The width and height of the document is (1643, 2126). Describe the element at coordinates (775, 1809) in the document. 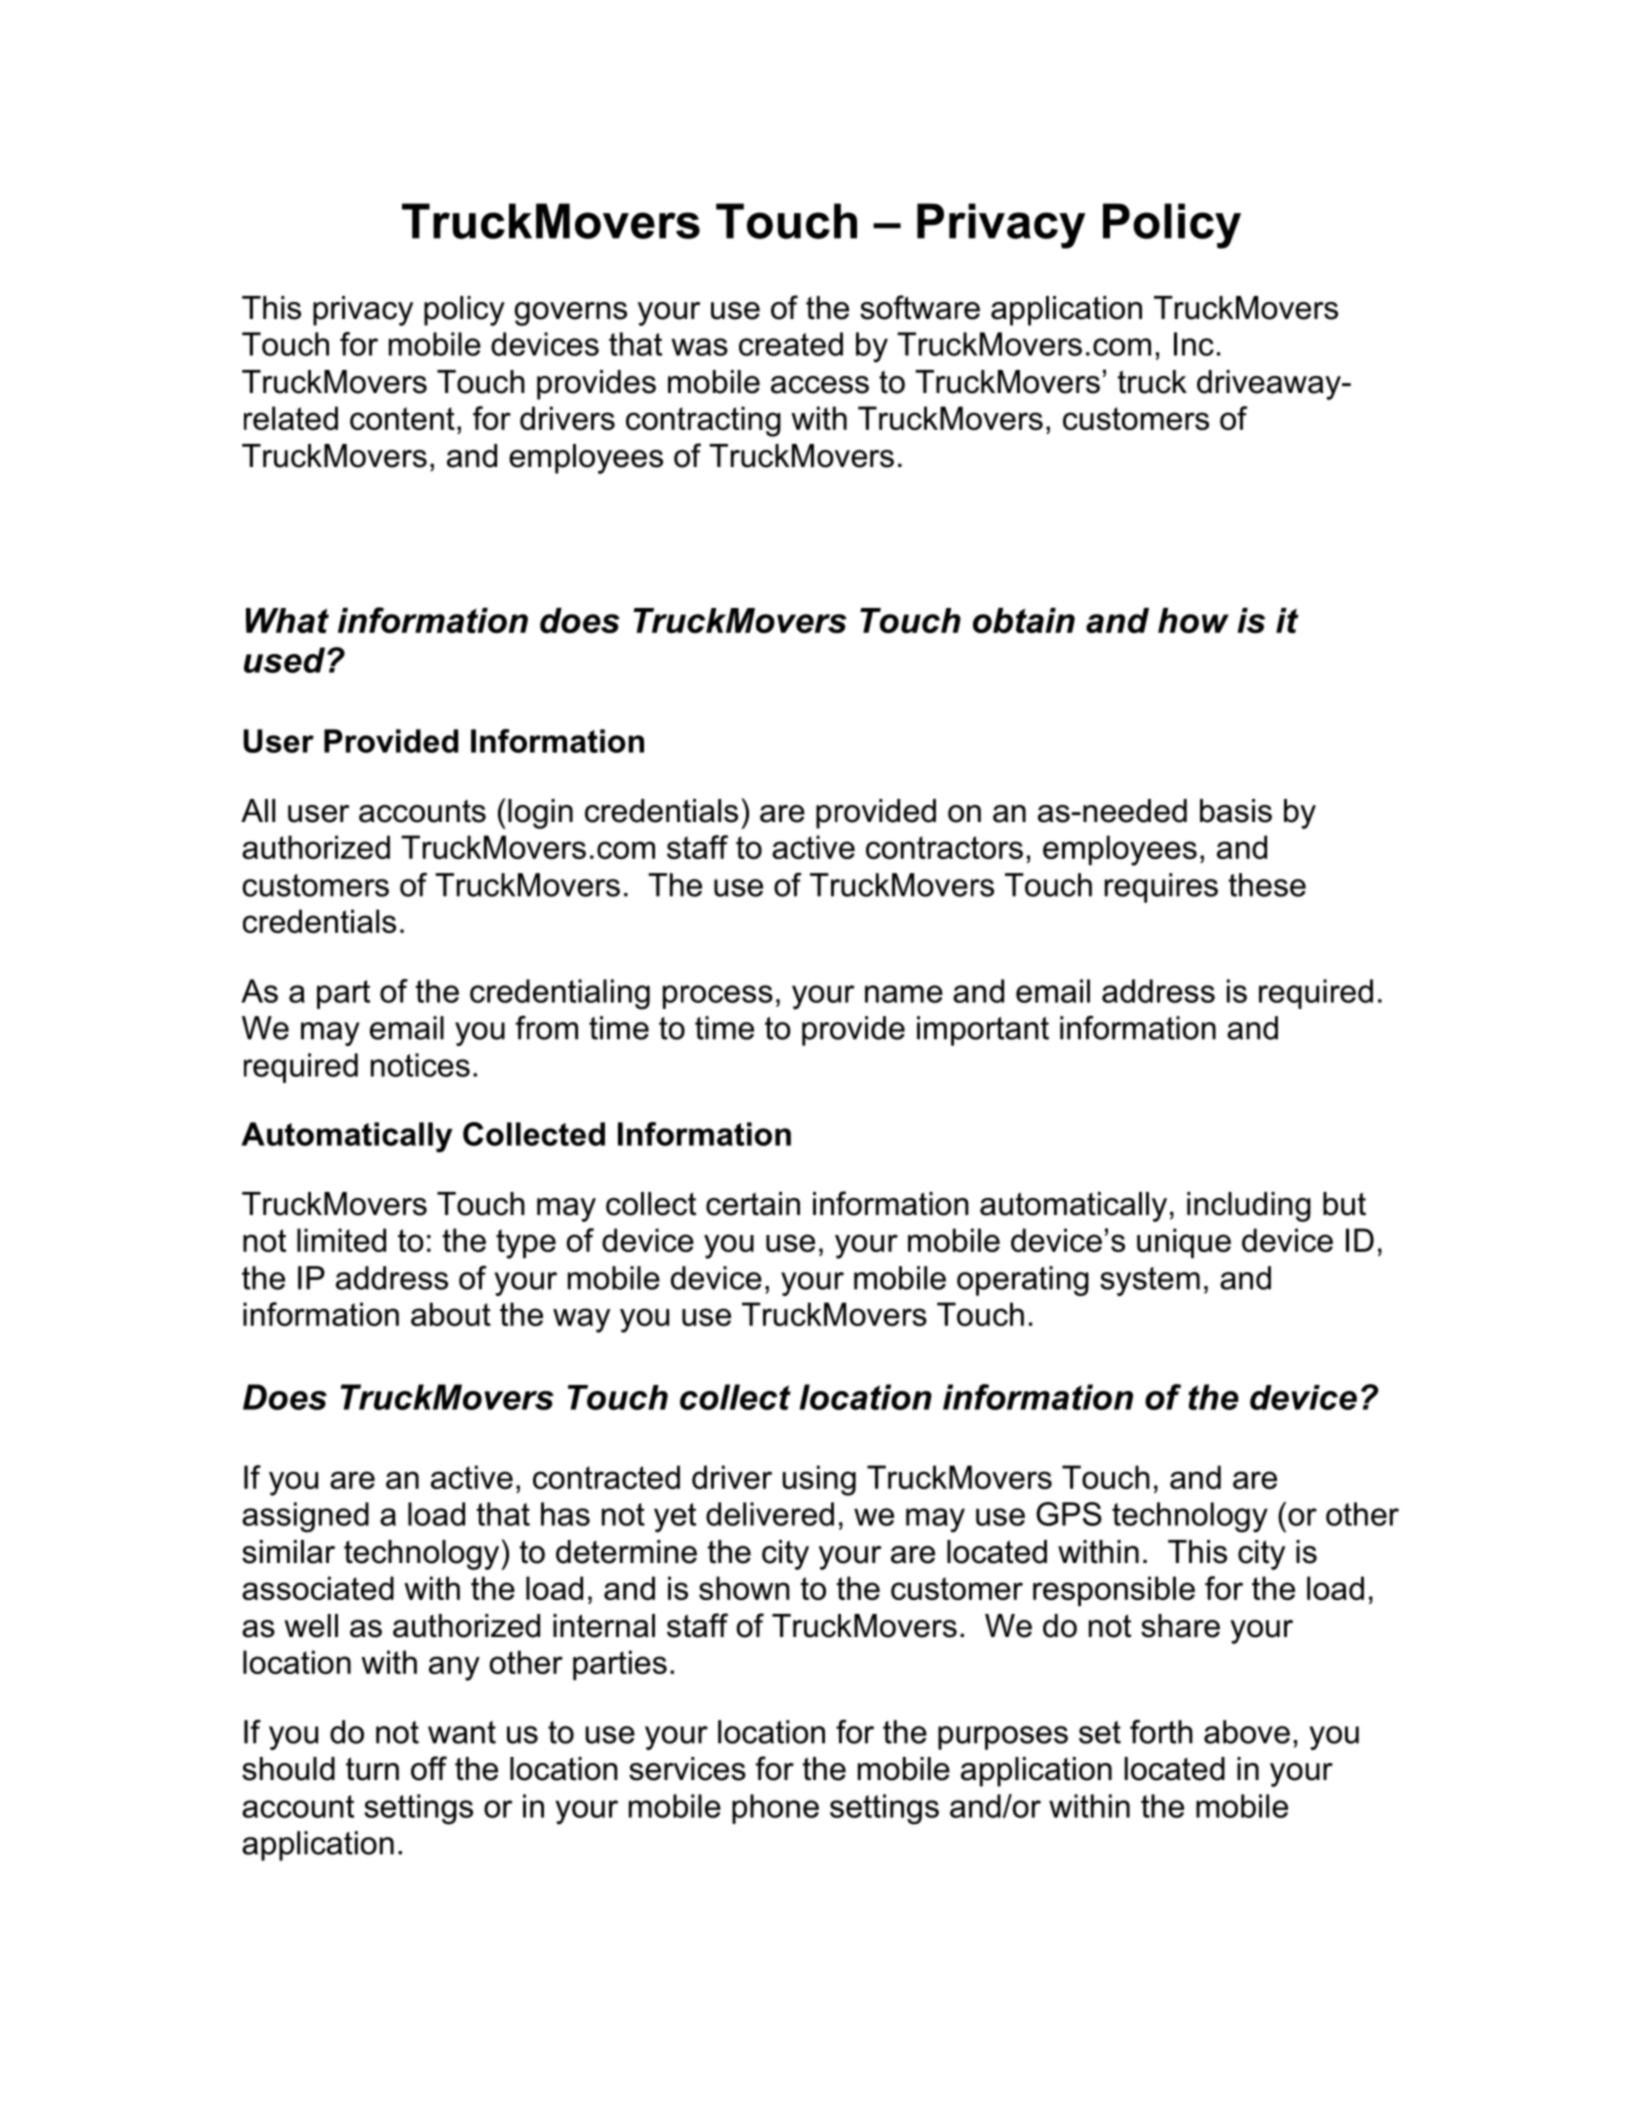

I see `phone` at that location.
